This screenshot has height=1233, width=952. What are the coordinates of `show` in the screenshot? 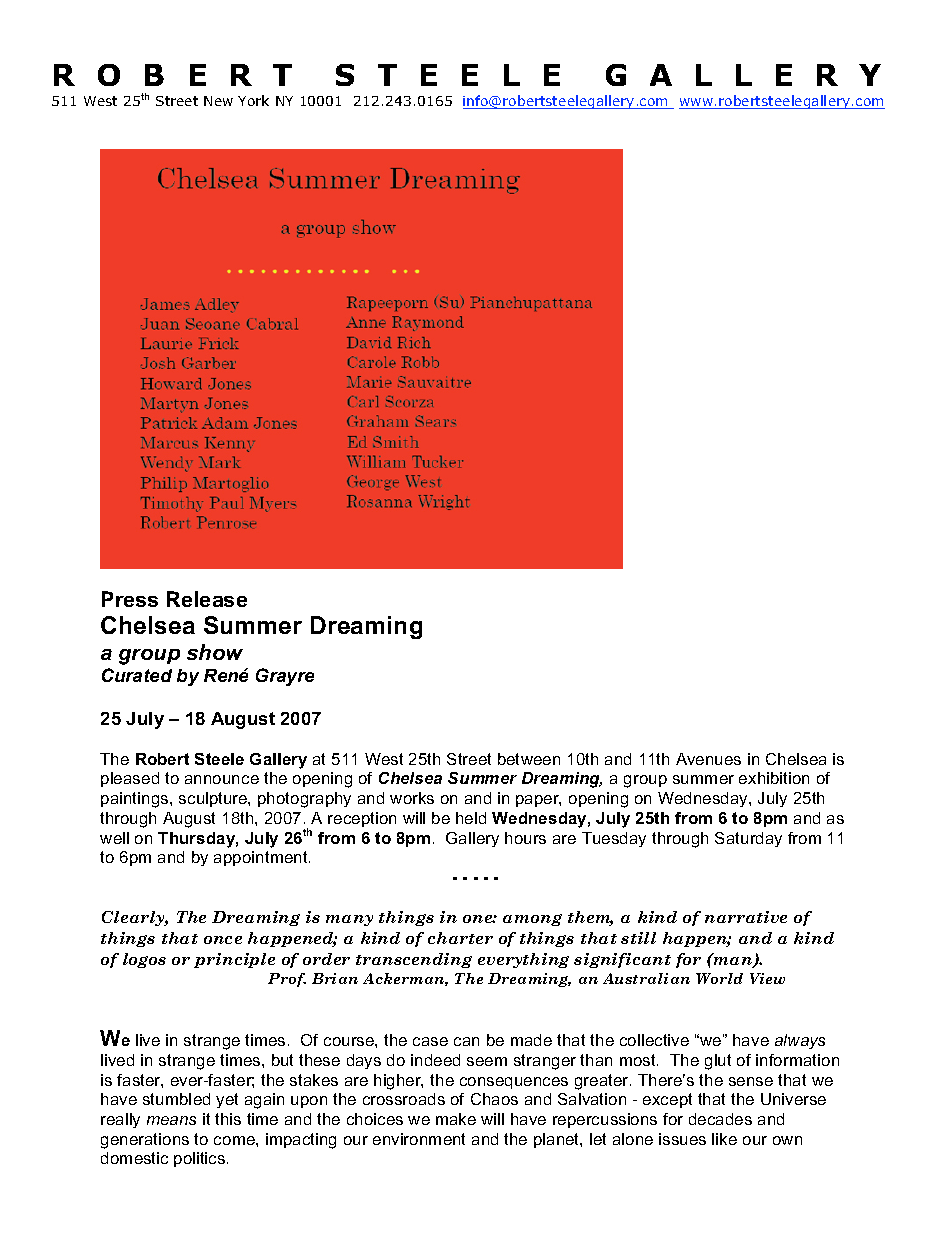 It's located at (215, 652).
